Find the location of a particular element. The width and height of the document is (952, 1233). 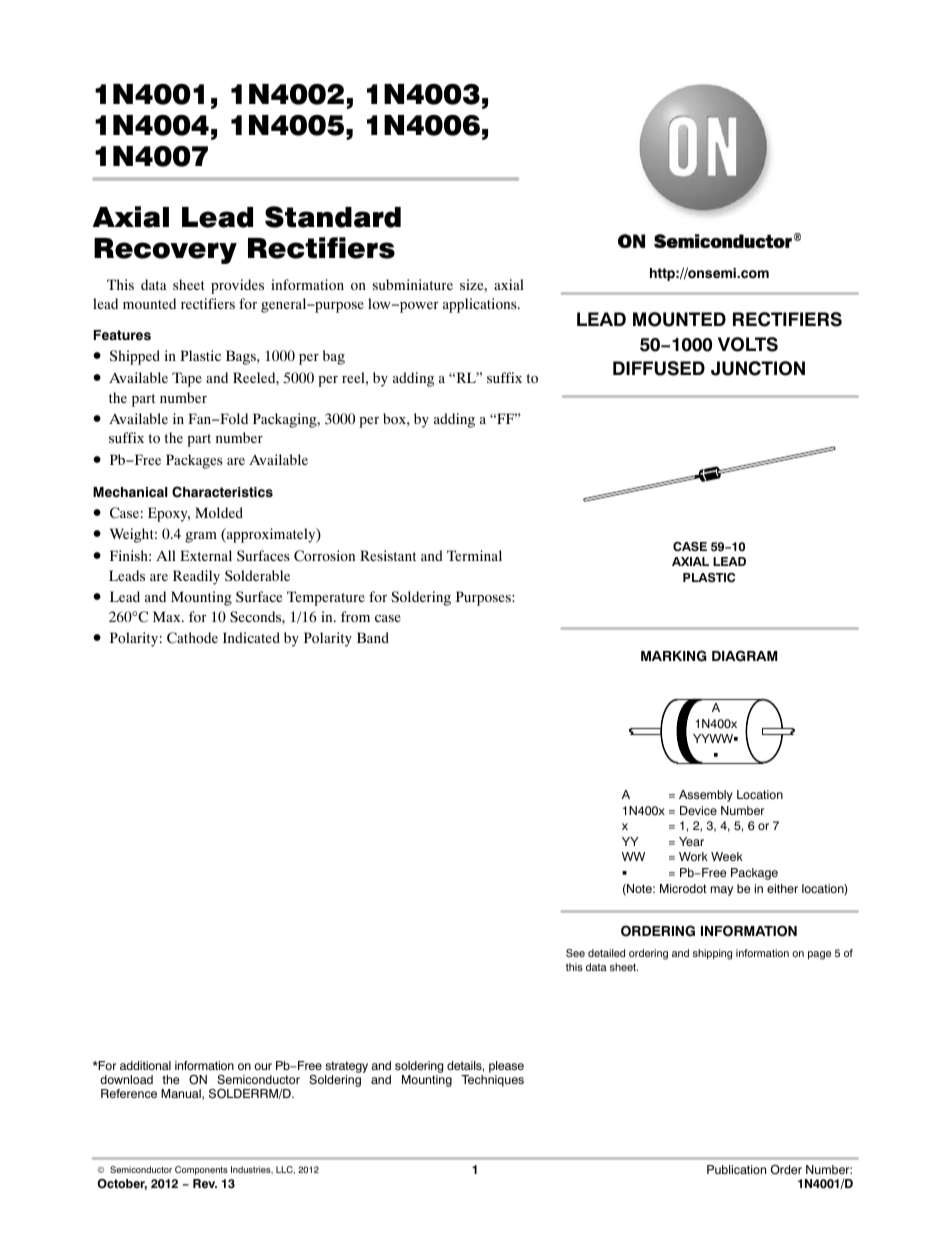

Device is located at coordinates (698, 810).
